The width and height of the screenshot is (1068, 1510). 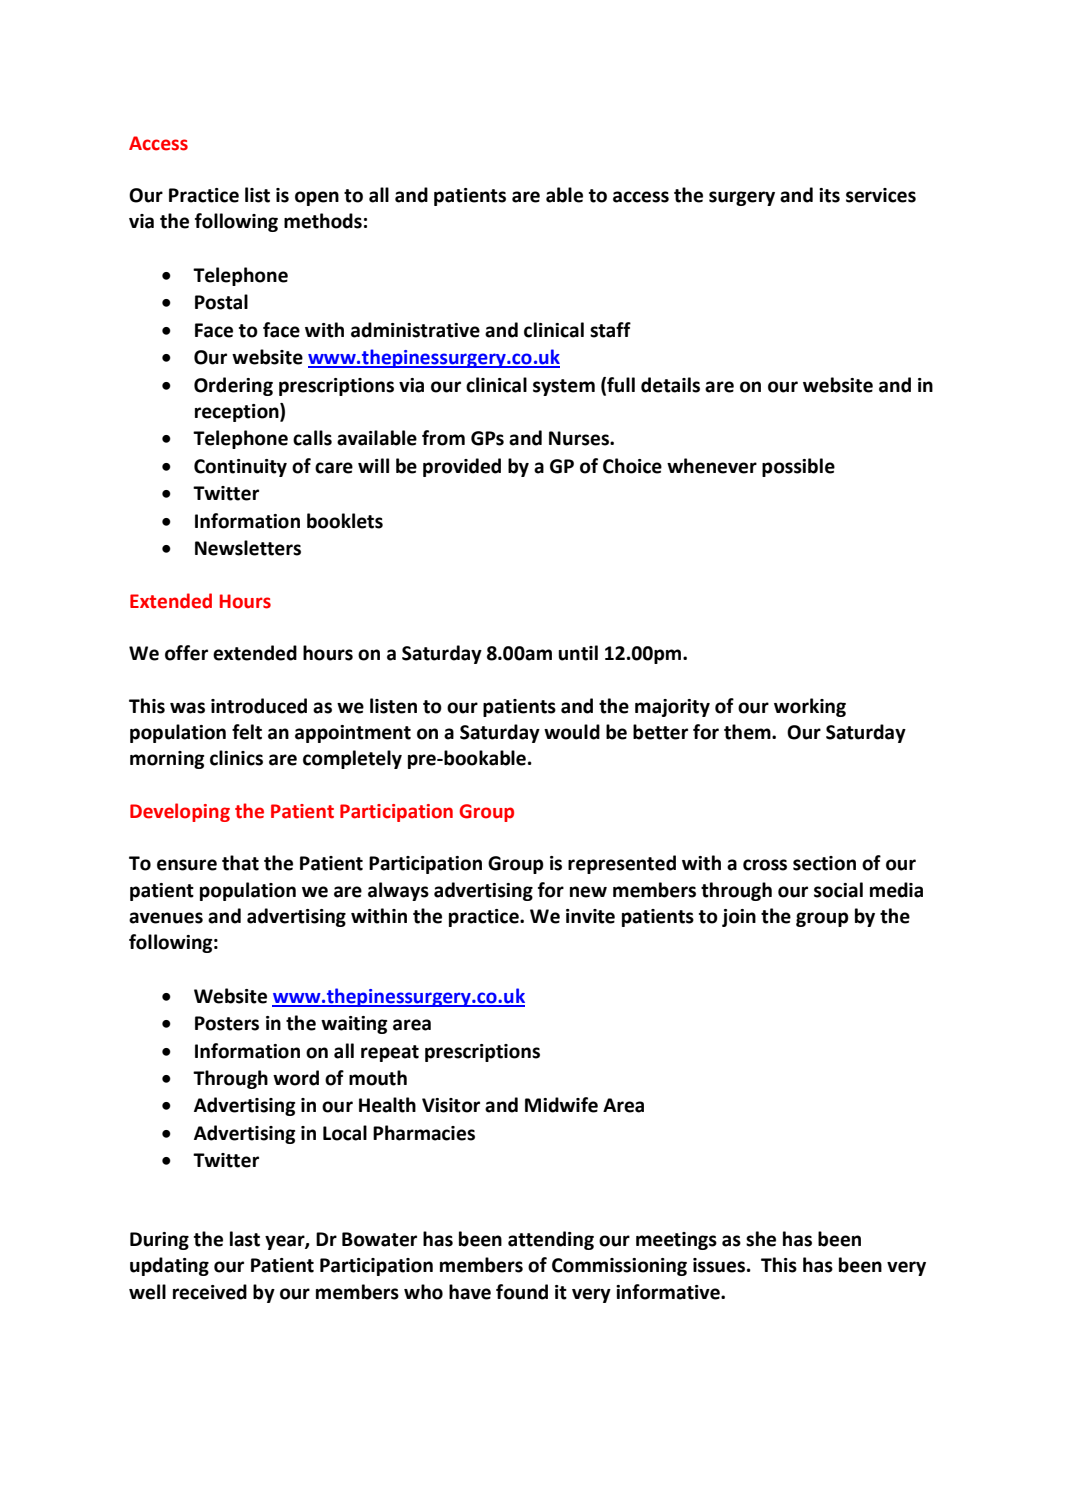 What do you see at coordinates (323, 221) in the screenshot?
I see `methods` at bounding box center [323, 221].
